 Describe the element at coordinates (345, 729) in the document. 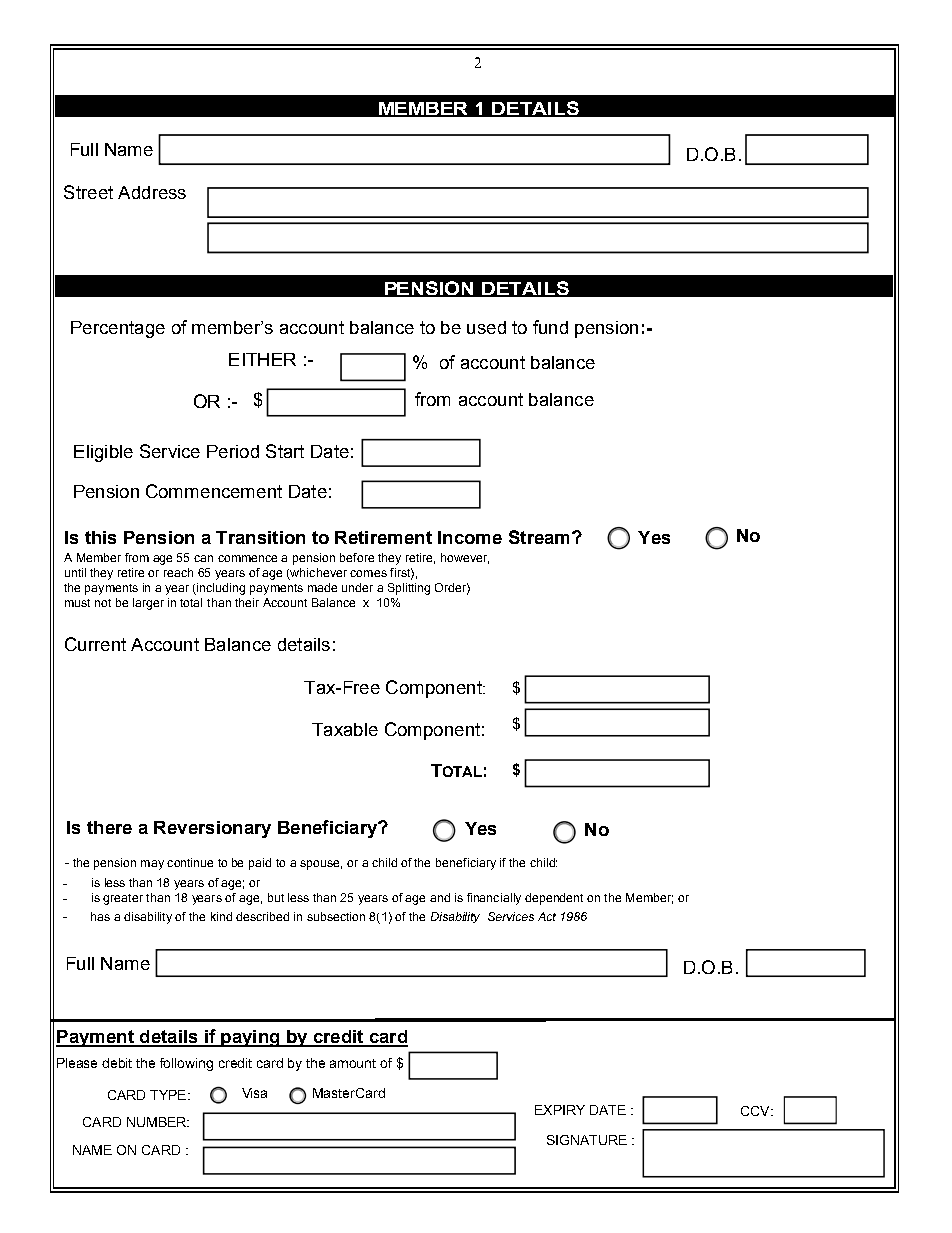

I see `Taxable` at that location.
